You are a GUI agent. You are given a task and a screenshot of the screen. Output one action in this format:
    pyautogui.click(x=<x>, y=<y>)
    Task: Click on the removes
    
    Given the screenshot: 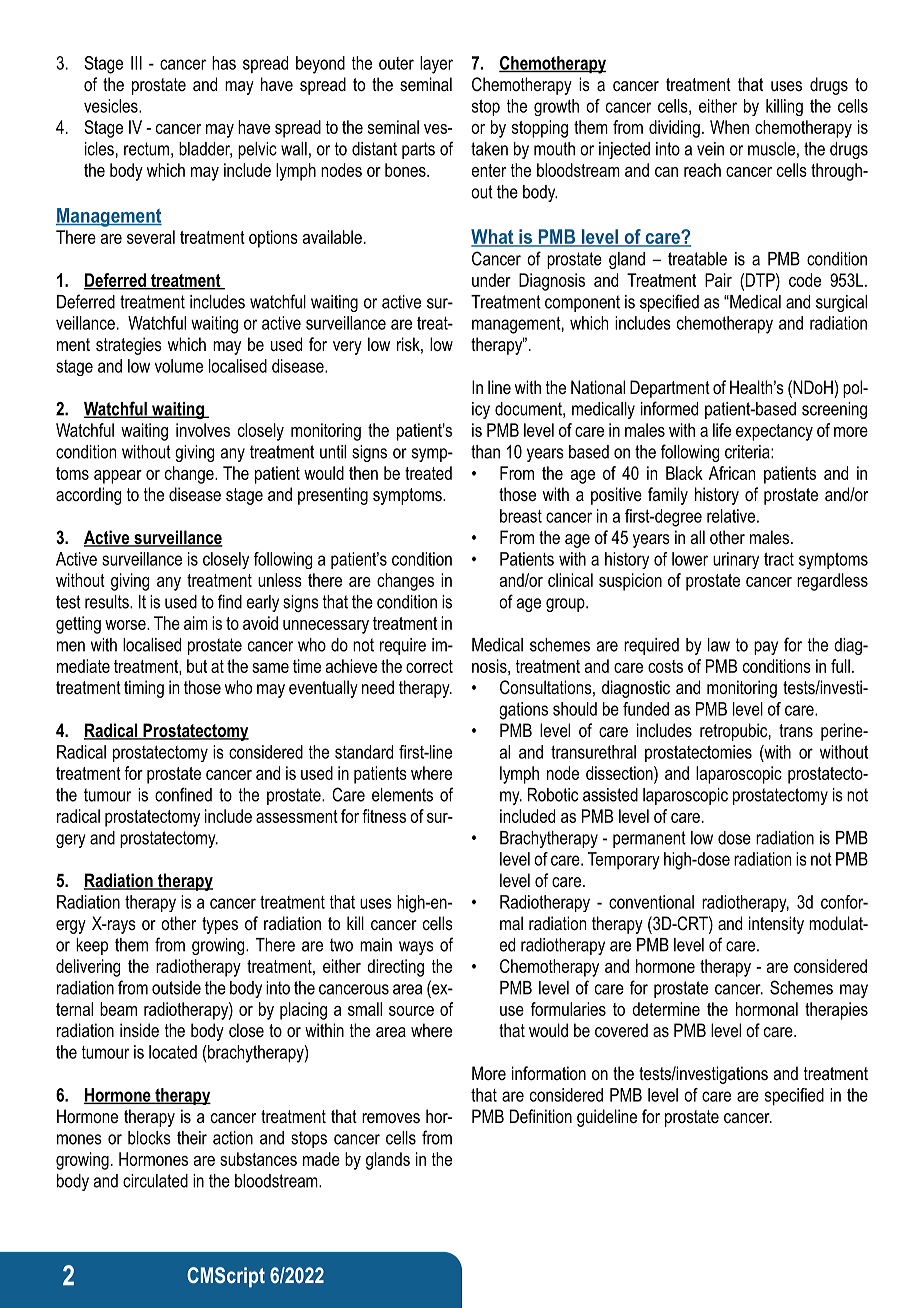 What is the action you would take?
    pyautogui.click(x=391, y=1118)
